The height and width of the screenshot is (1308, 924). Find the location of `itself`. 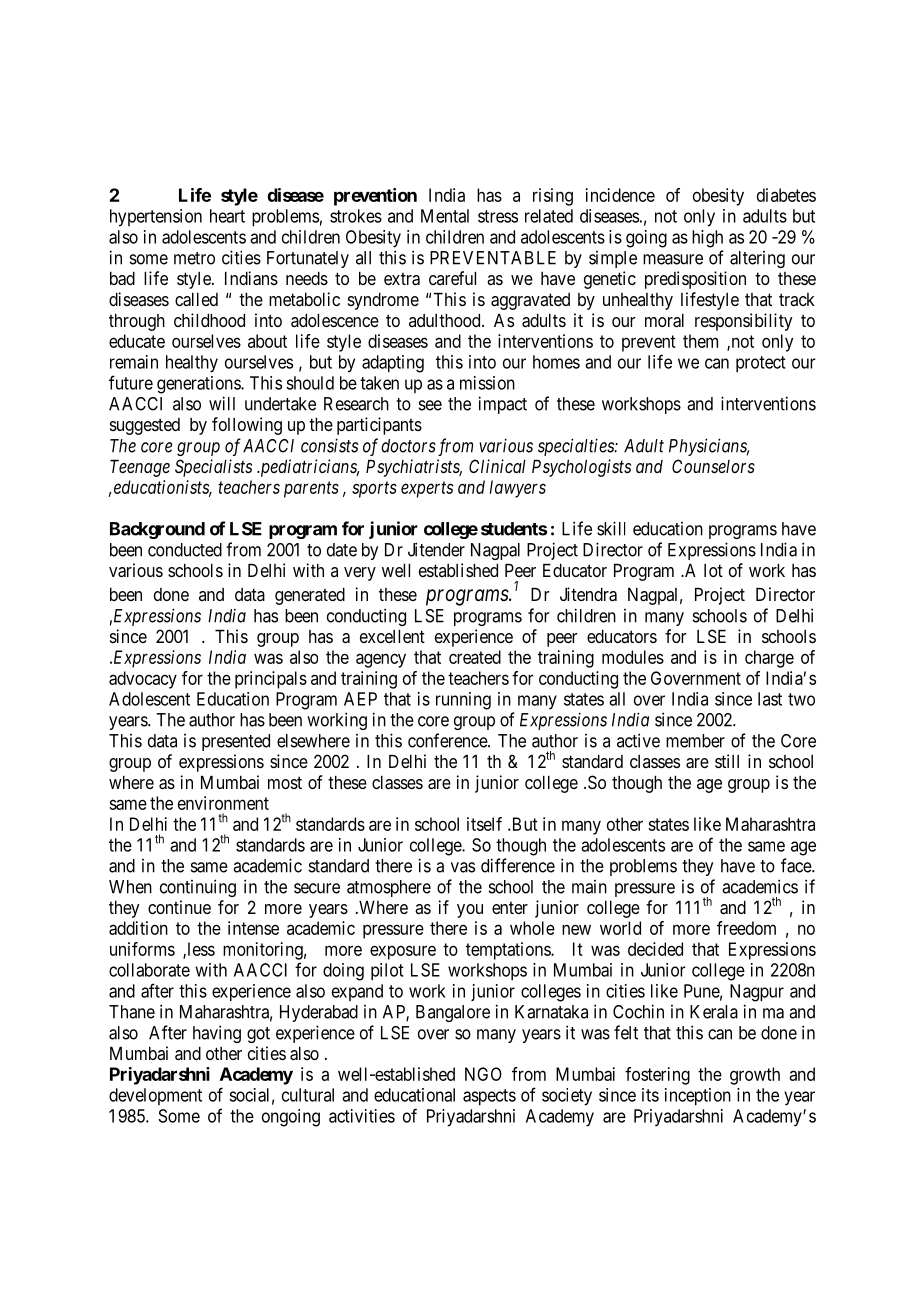

itself is located at coordinates (484, 824).
